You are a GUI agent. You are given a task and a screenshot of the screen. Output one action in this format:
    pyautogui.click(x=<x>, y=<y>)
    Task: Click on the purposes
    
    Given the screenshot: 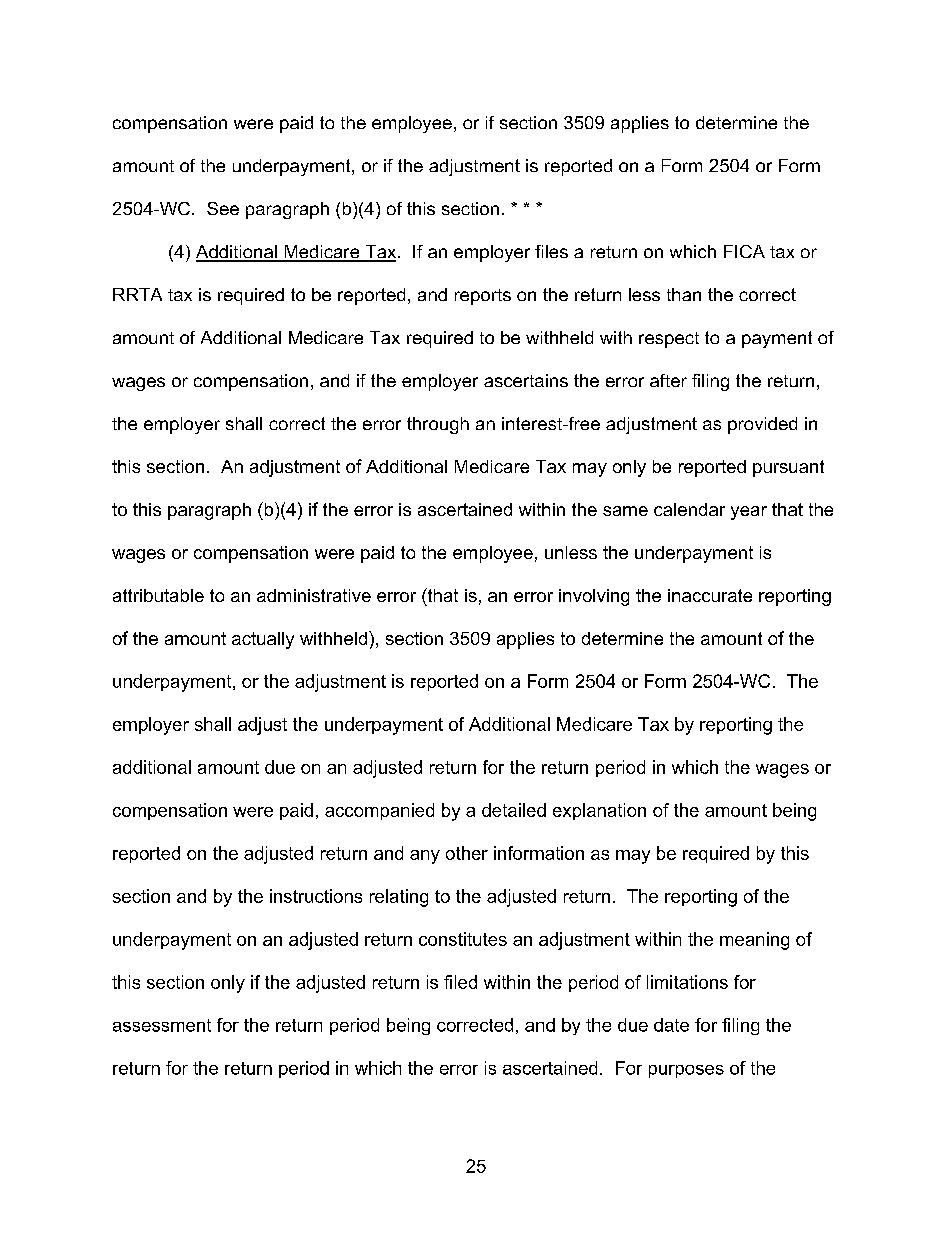 What is the action you would take?
    pyautogui.click(x=686, y=1071)
